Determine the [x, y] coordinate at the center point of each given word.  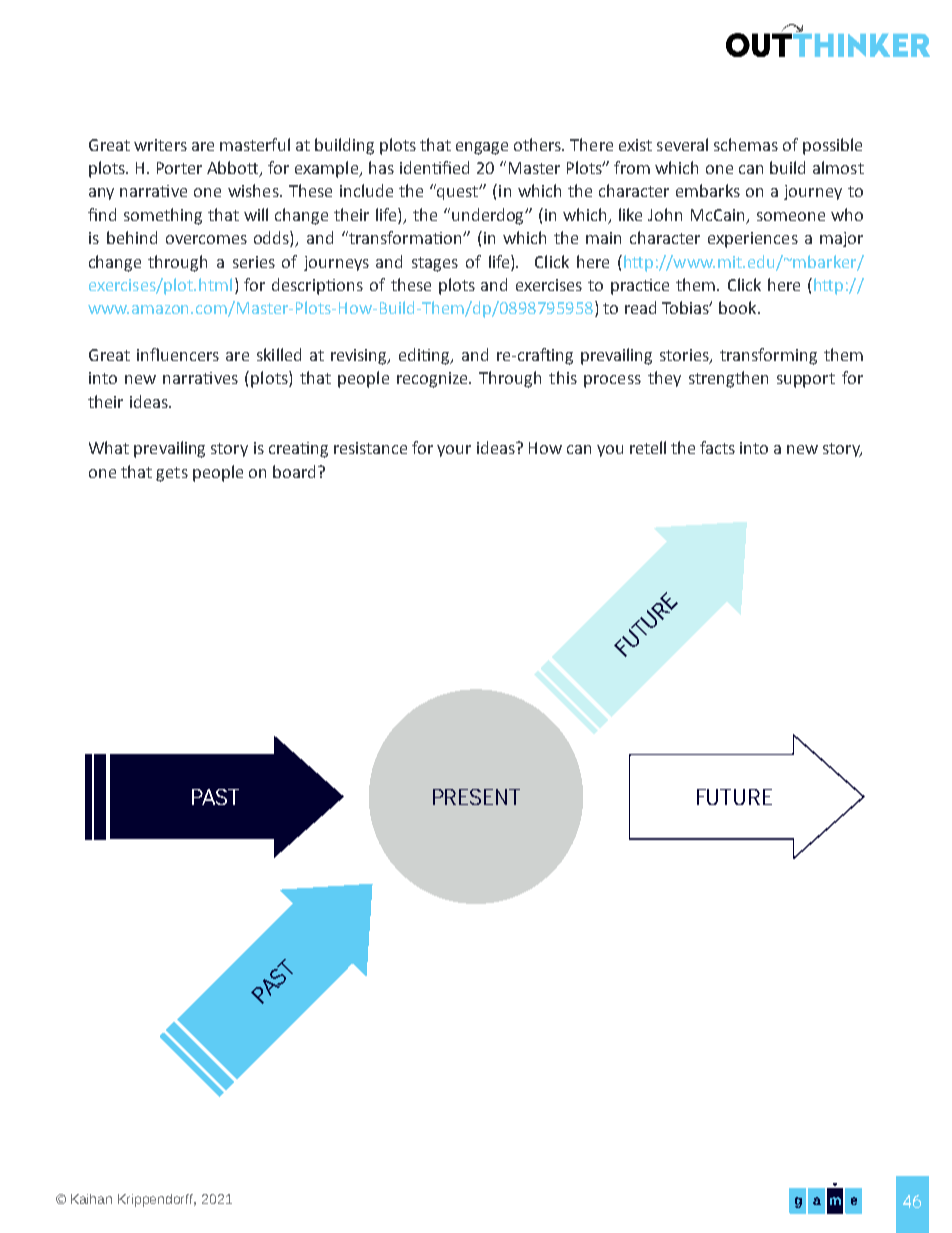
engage [482, 148]
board [294, 471]
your [454, 451]
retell [648, 447]
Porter [179, 168]
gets [172, 474]
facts [717, 447]
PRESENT [476, 797]
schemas [746, 144]
